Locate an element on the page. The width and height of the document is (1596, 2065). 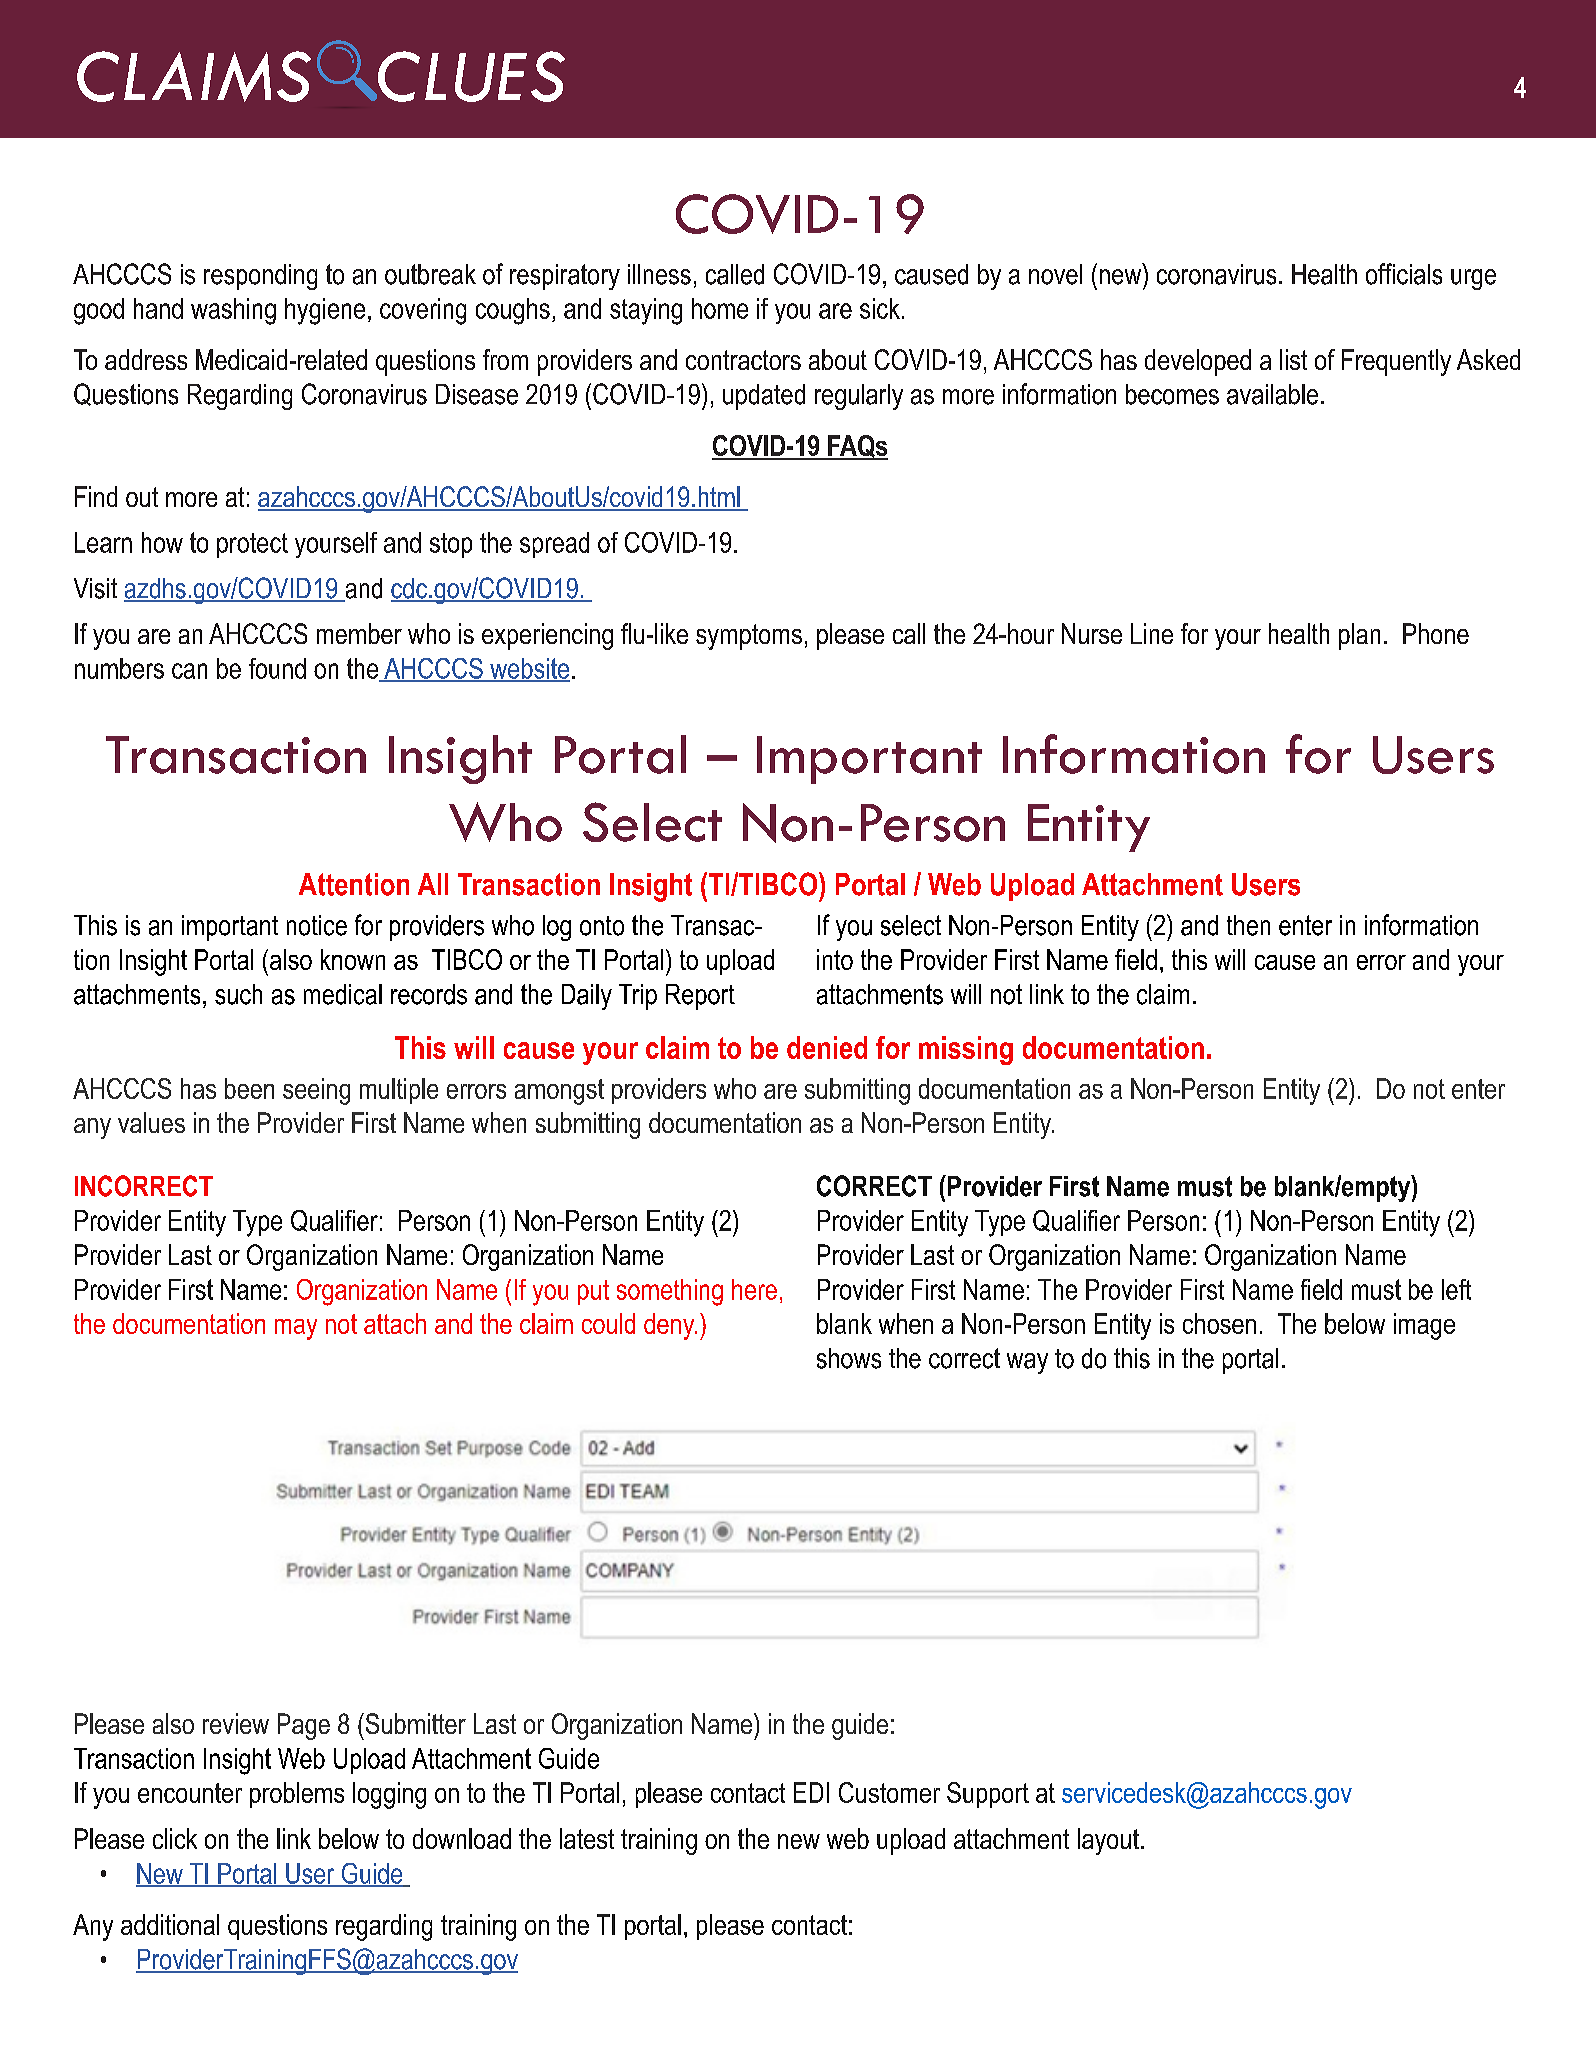
image is located at coordinates (1424, 1326).
